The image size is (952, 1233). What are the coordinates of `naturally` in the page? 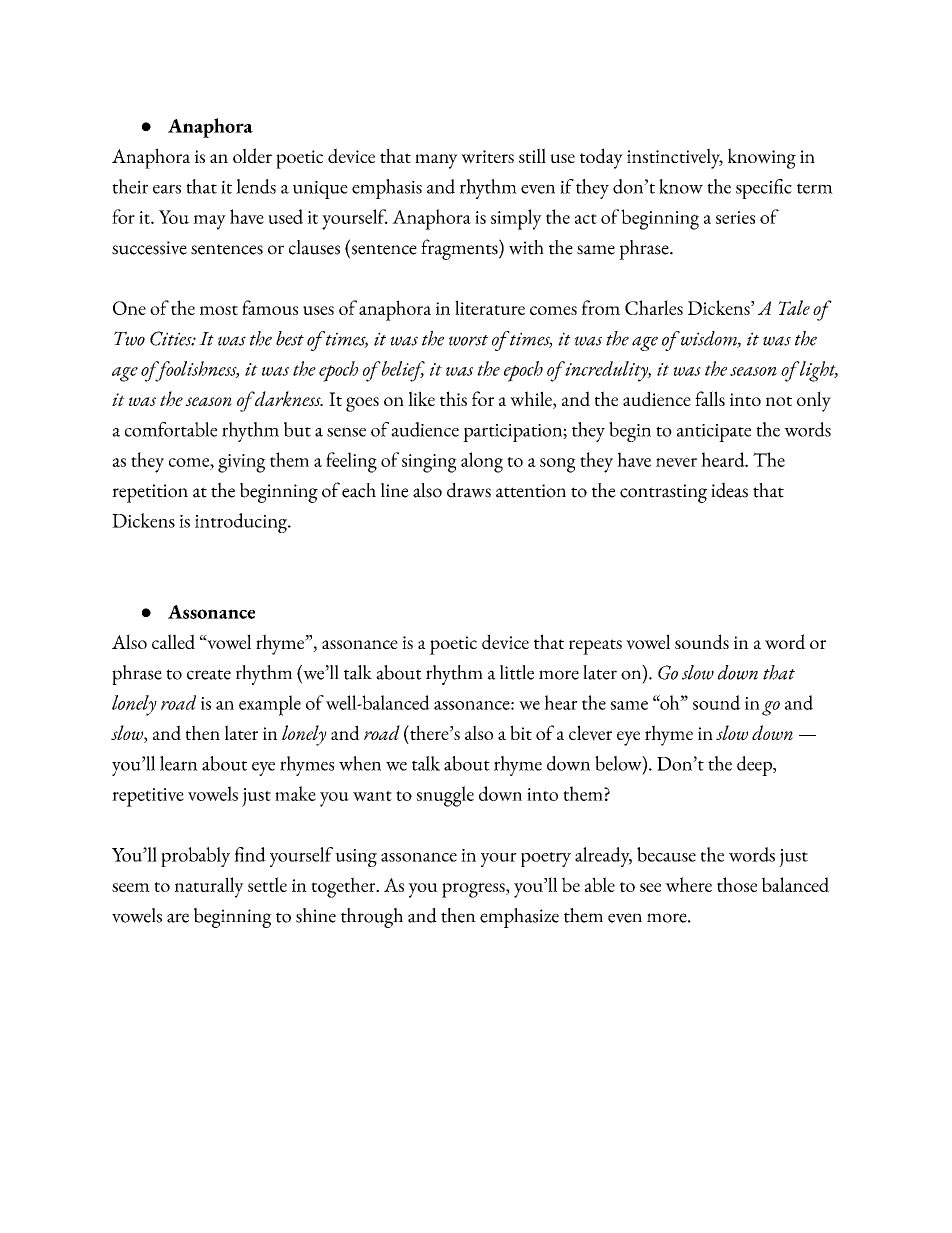 It's located at (209, 887).
